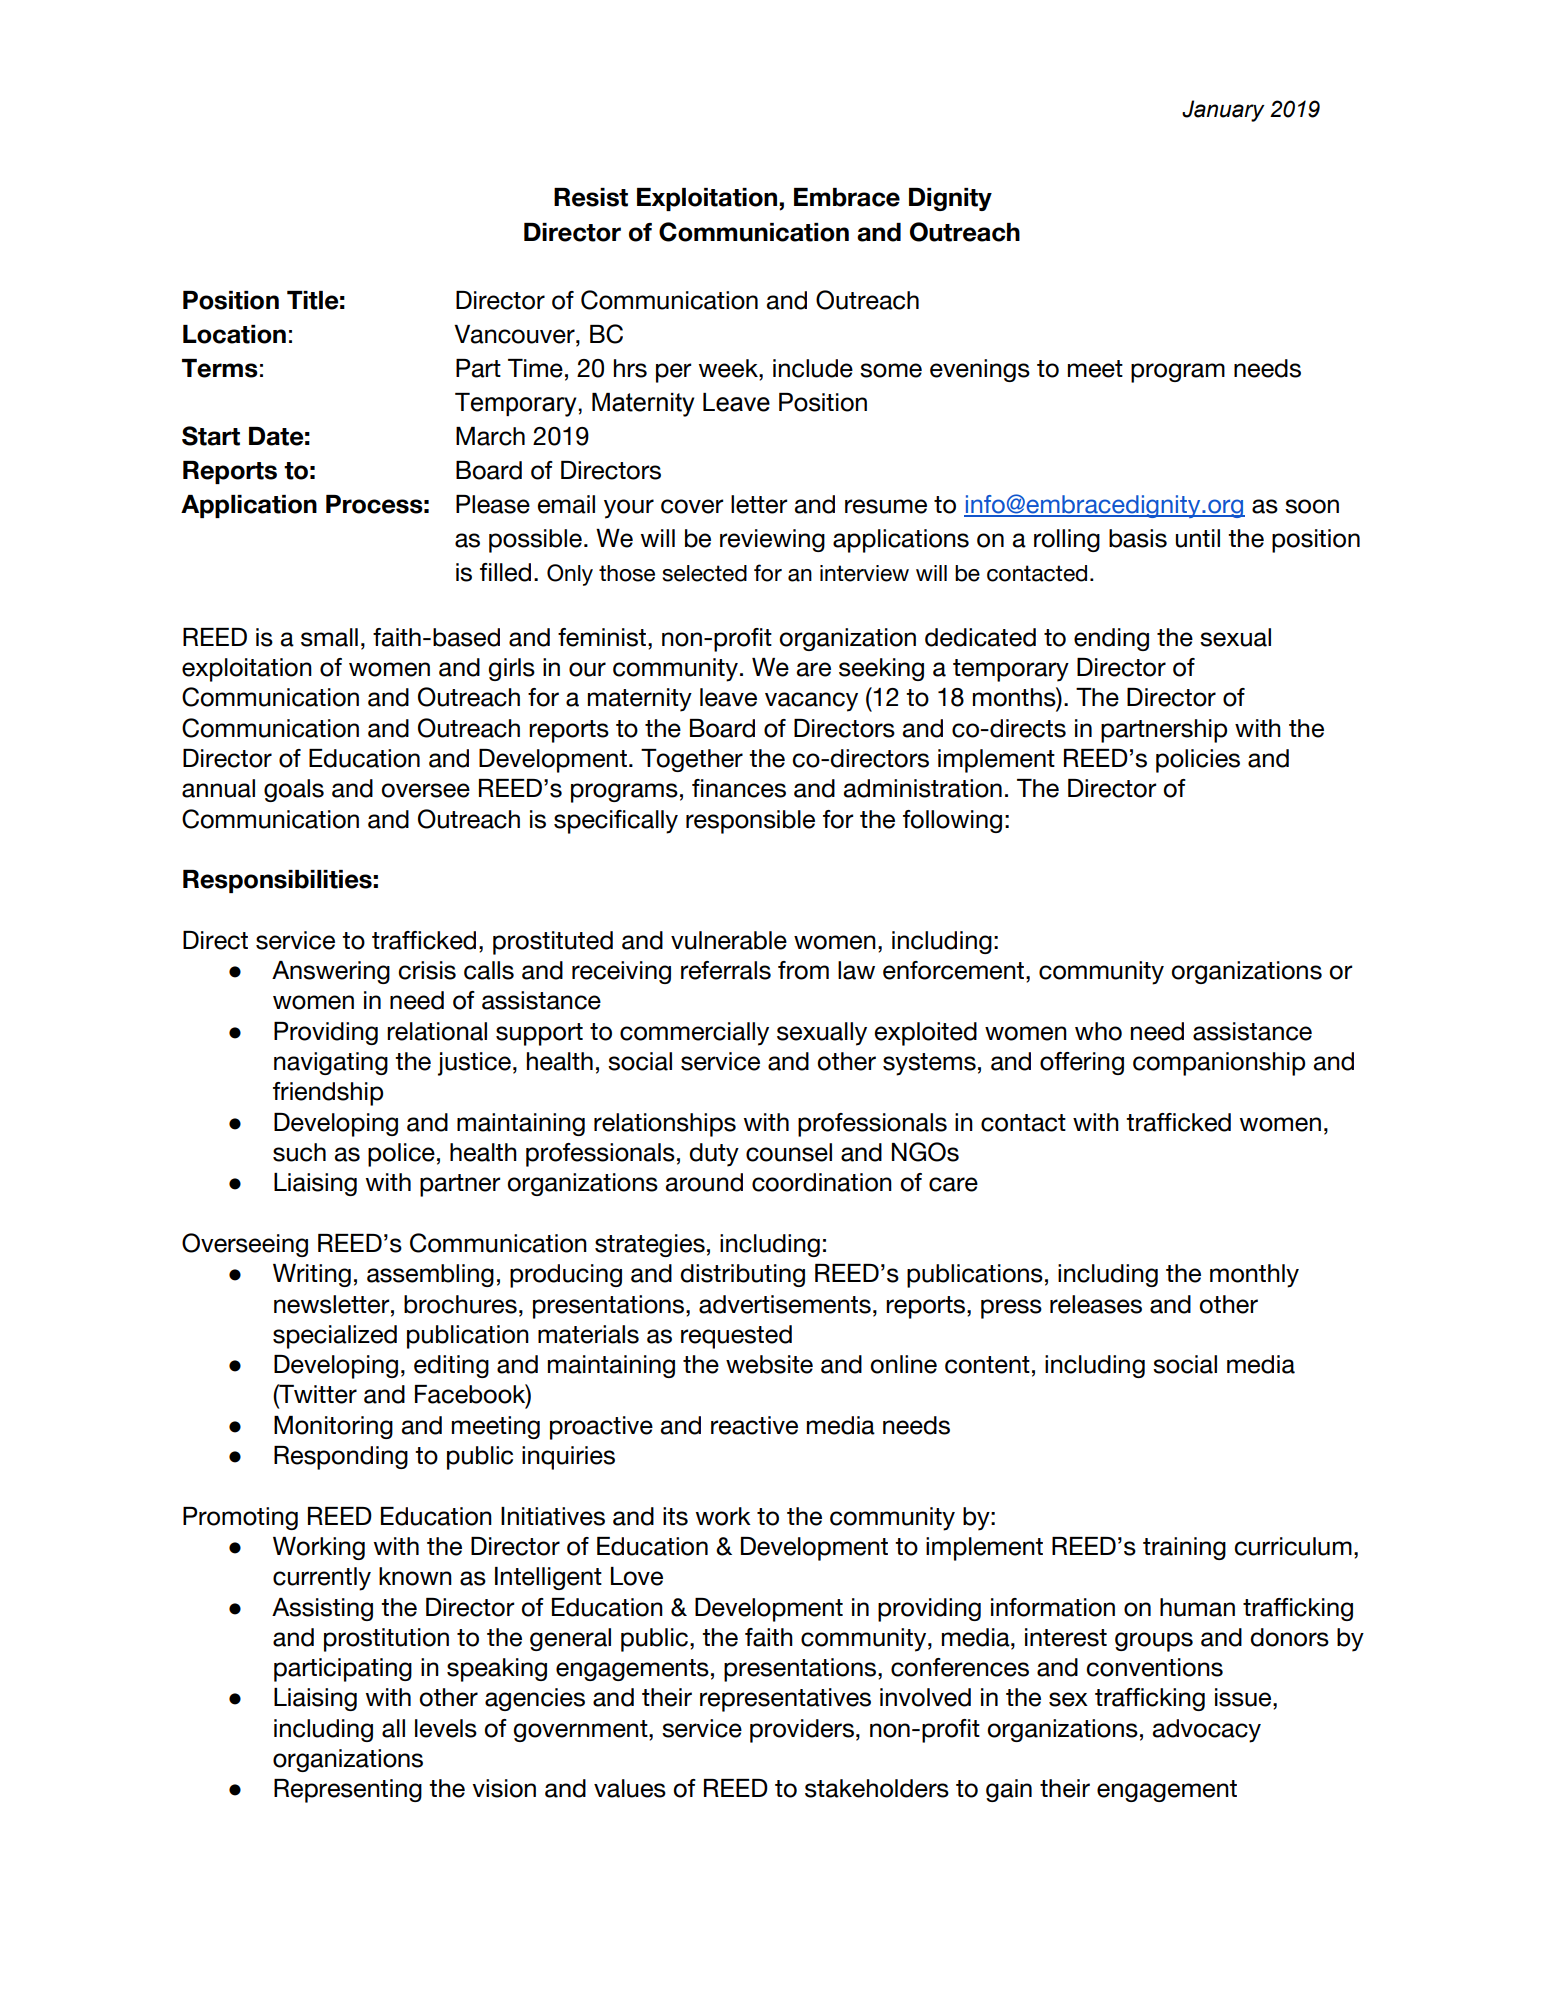 The image size is (1546, 2000). What do you see at coordinates (329, 637) in the screenshot?
I see `small` at bounding box center [329, 637].
